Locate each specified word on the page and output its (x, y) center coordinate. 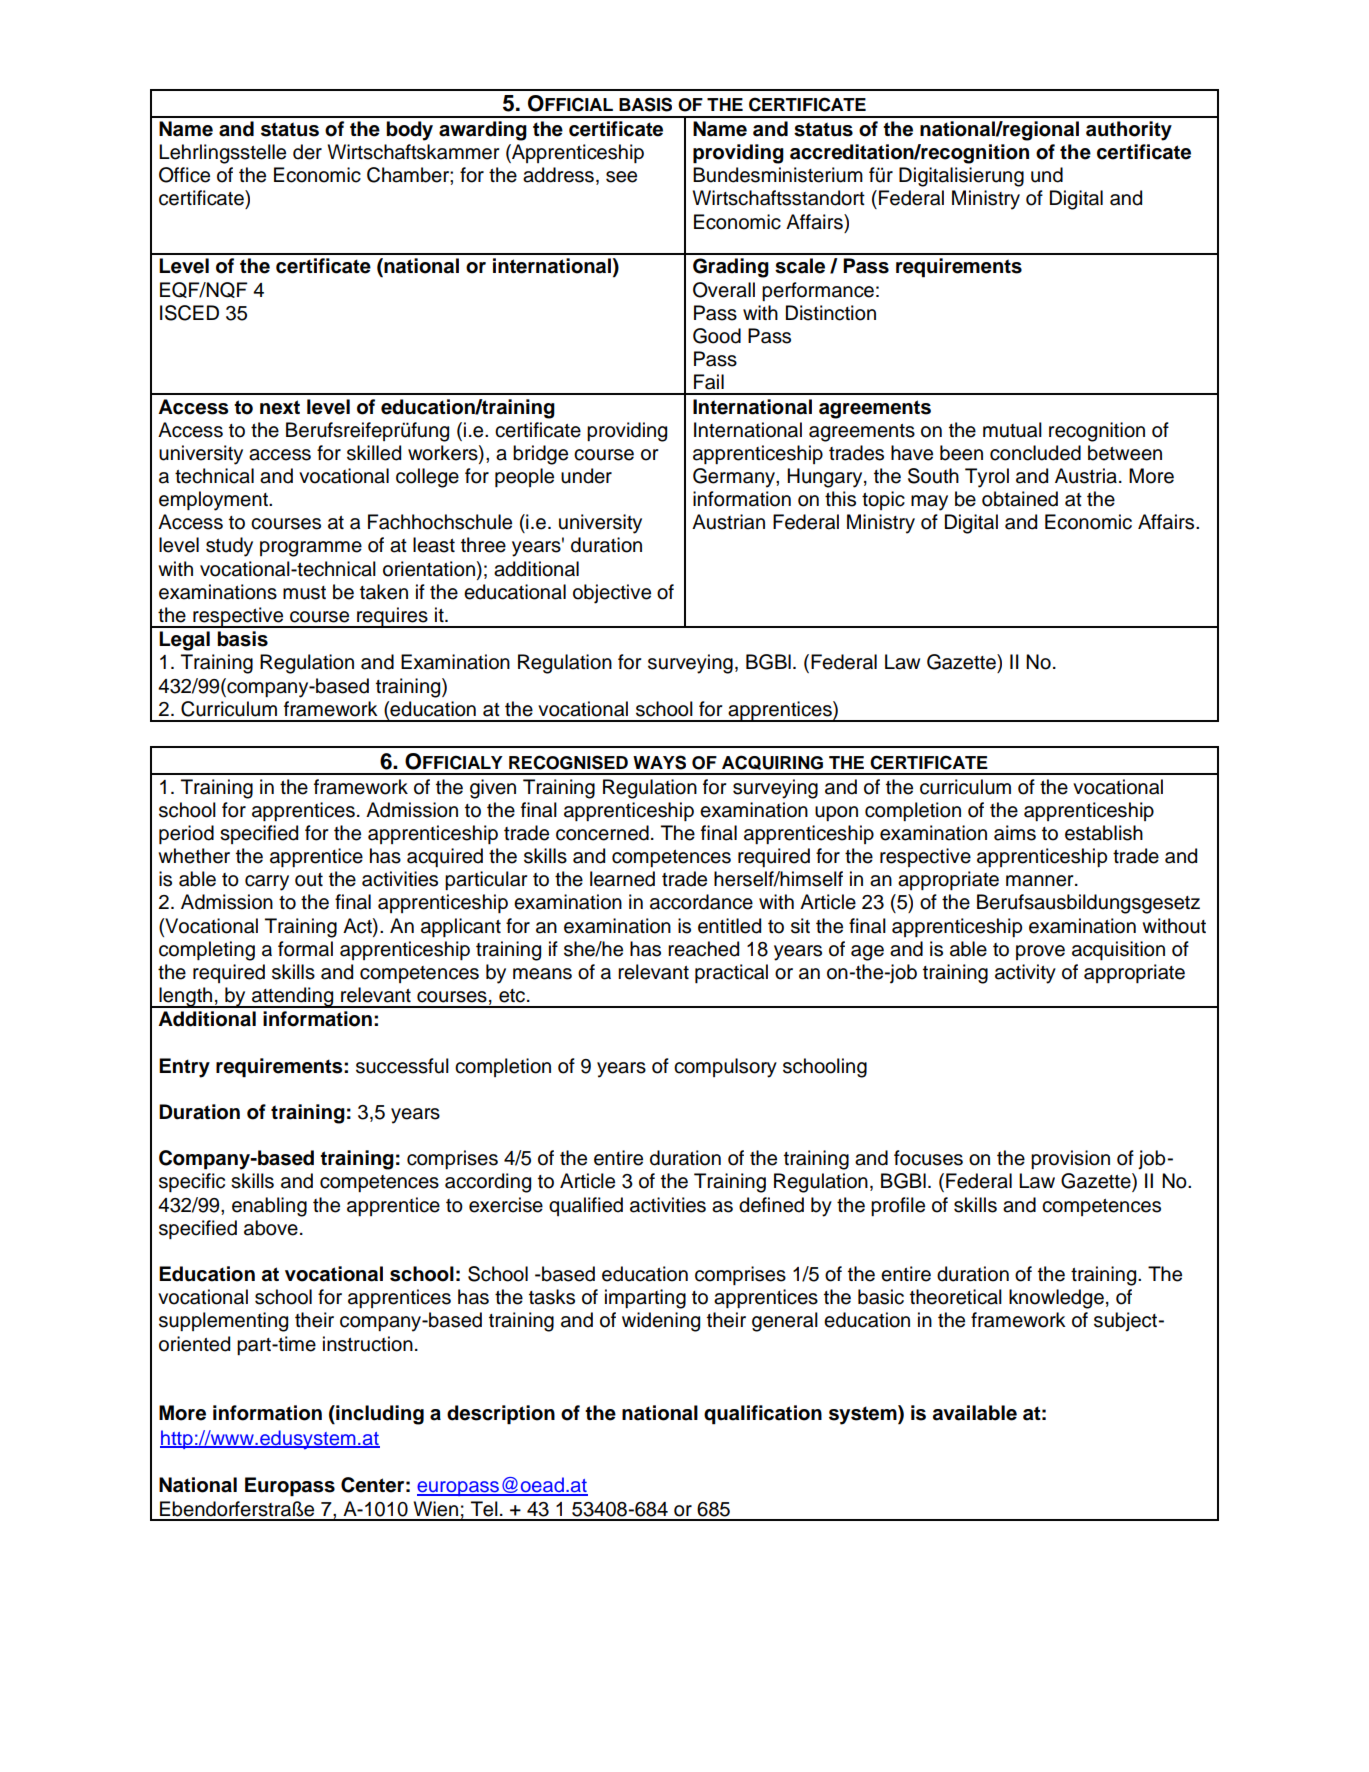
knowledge (1056, 1299)
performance (818, 291)
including (379, 1415)
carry (267, 883)
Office (184, 175)
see (621, 177)
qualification (763, 1415)
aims (1015, 833)
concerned (602, 833)
